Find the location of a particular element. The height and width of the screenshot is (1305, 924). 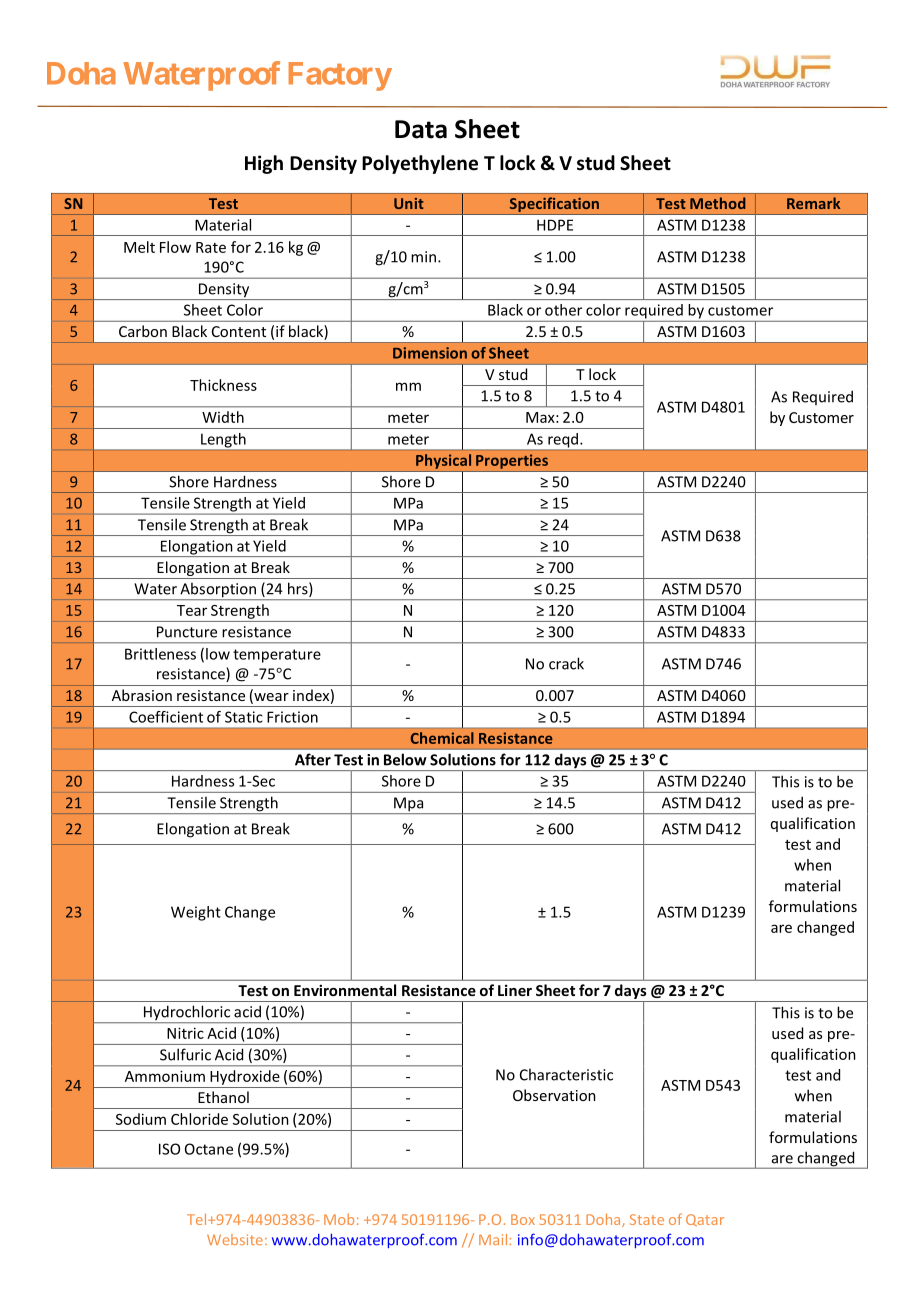

Static is located at coordinates (244, 717).
